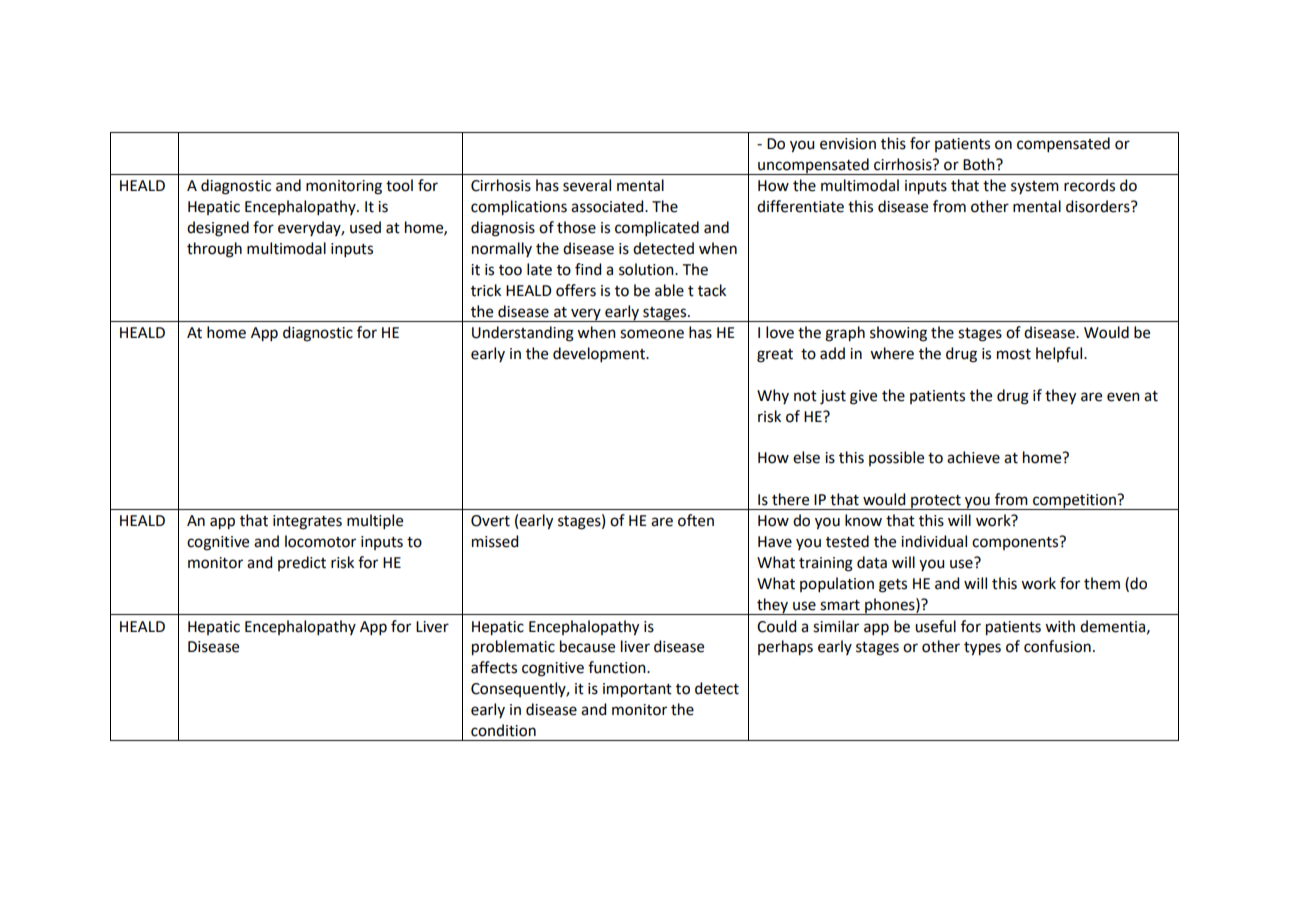 This document has width=1308, height=924. Describe the element at coordinates (503, 730) in the document. I see `condition` at that location.
